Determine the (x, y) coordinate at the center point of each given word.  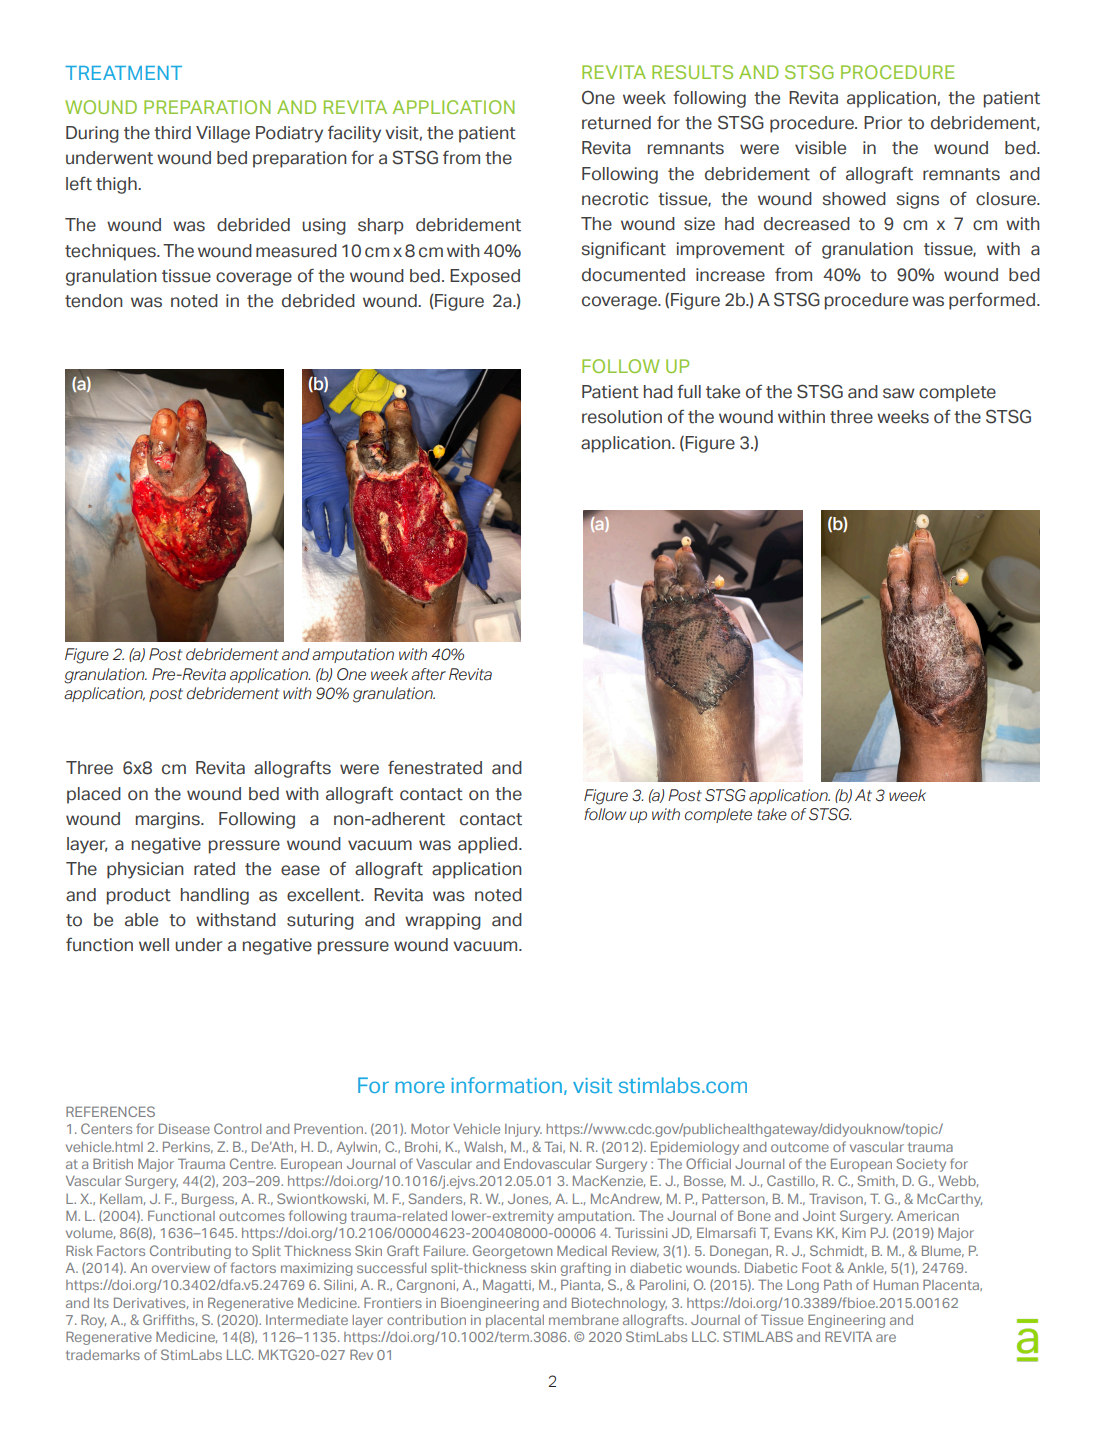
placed (94, 795)
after (428, 674)
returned (616, 123)
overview (181, 1268)
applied (489, 845)
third (172, 133)
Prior (883, 123)
